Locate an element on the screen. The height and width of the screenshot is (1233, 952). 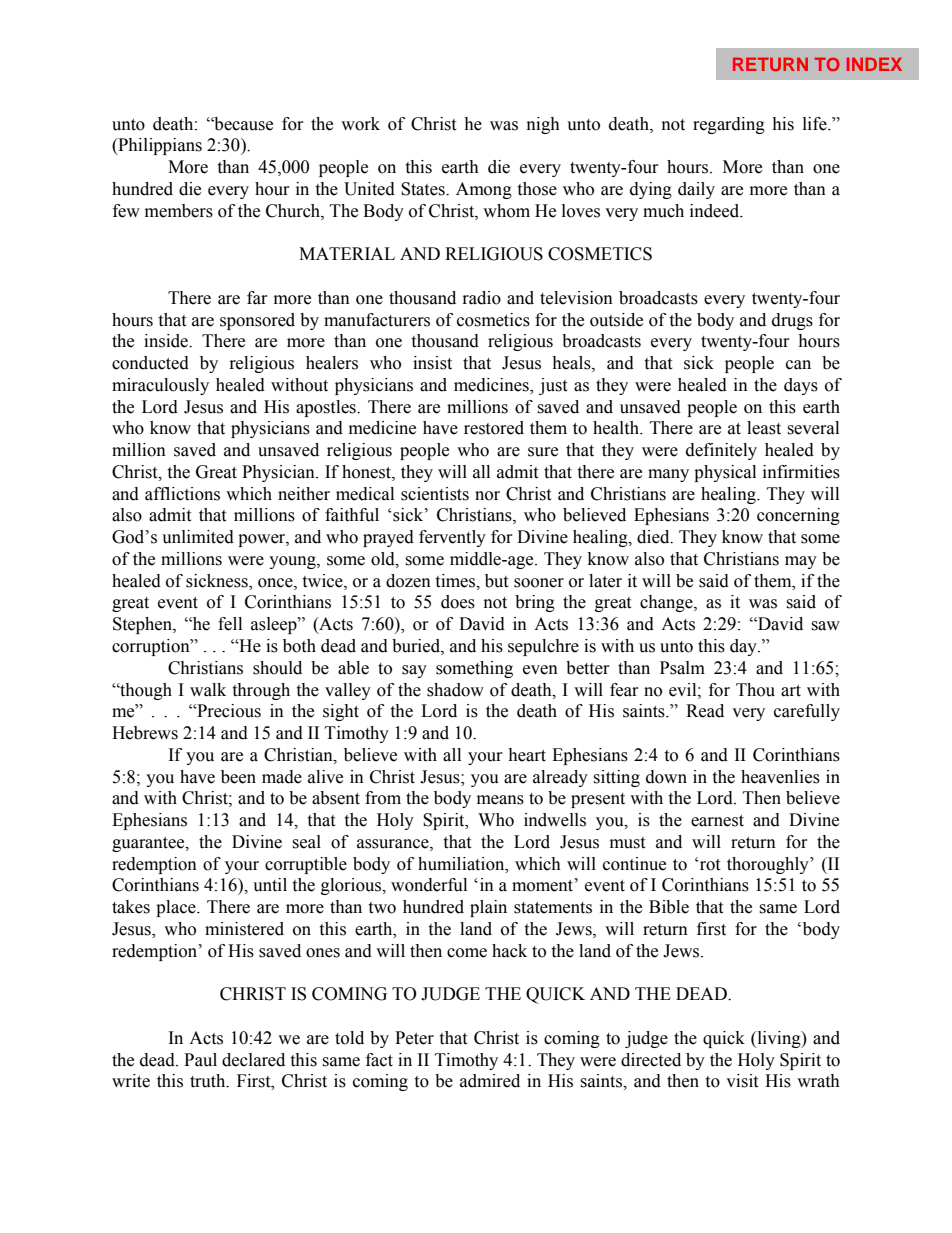
members is located at coordinates (179, 211).
